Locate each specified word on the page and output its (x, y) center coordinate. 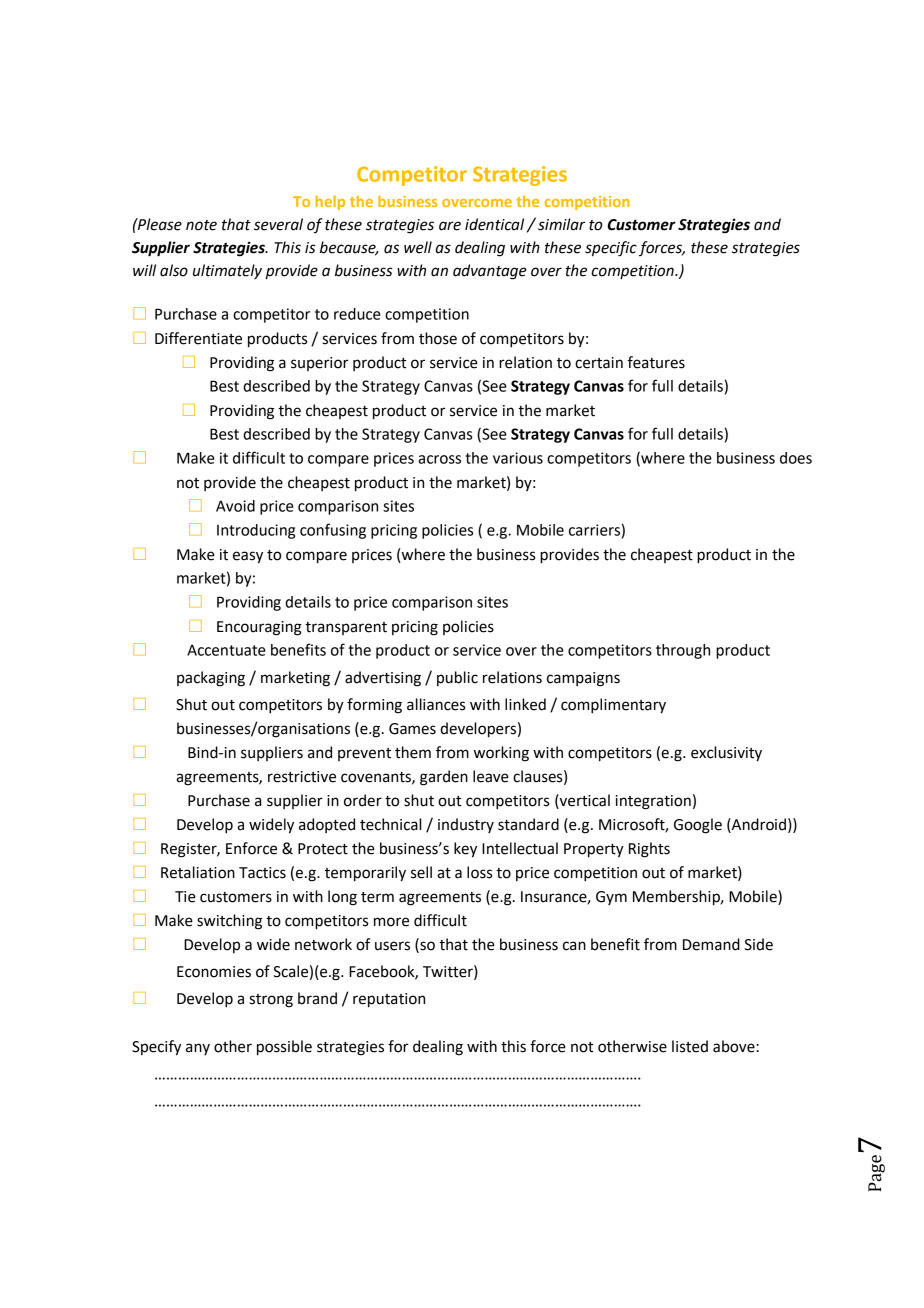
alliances (436, 704)
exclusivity (726, 754)
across (439, 459)
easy (248, 557)
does (796, 458)
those (438, 338)
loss (479, 872)
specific (611, 249)
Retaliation (198, 872)
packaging (211, 679)
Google (698, 826)
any (198, 1049)
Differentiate (198, 338)
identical (494, 224)
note (201, 225)
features (656, 362)
